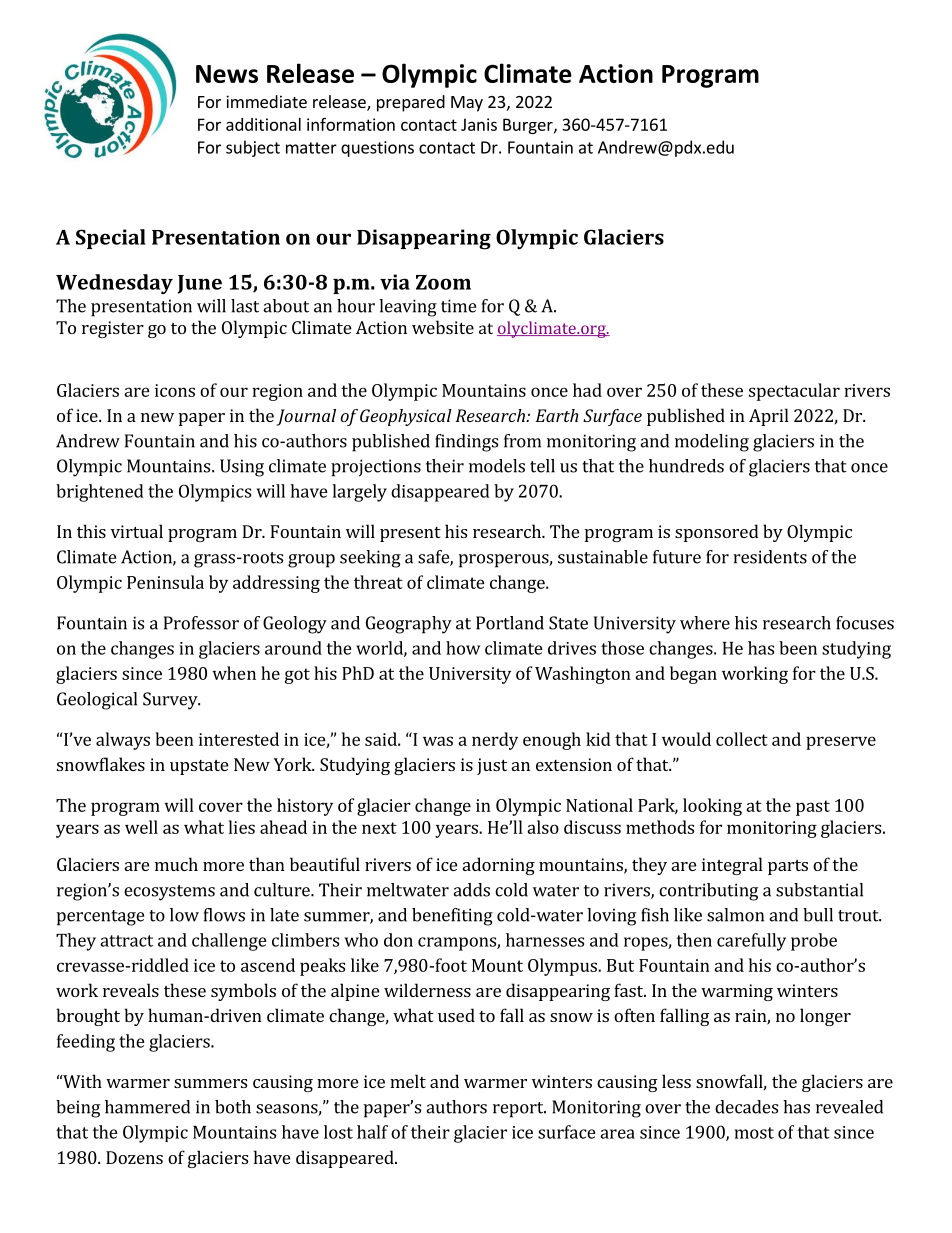 The height and width of the image is (1233, 952). What do you see at coordinates (147, 1107) in the image?
I see `hammered` at bounding box center [147, 1107].
